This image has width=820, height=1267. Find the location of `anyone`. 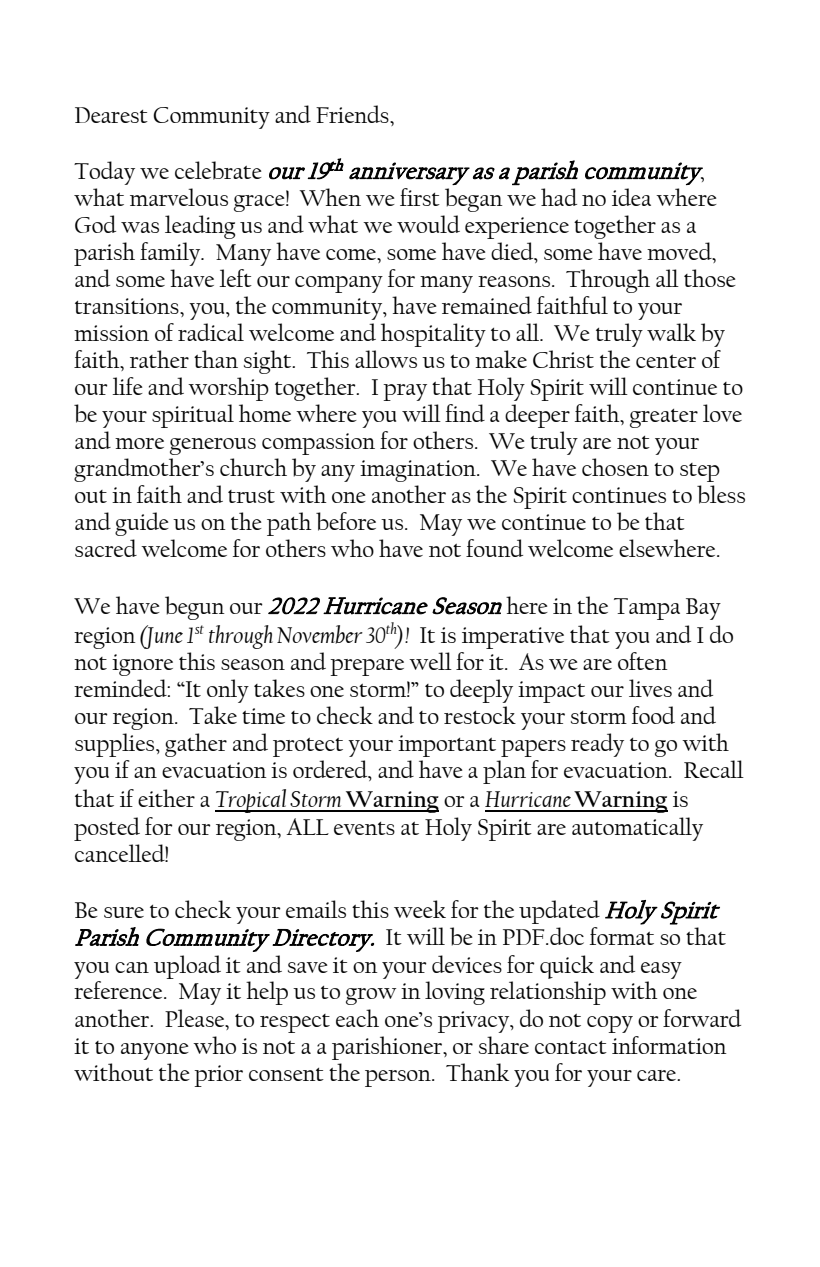

anyone is located at coordinates (155, 1051).
